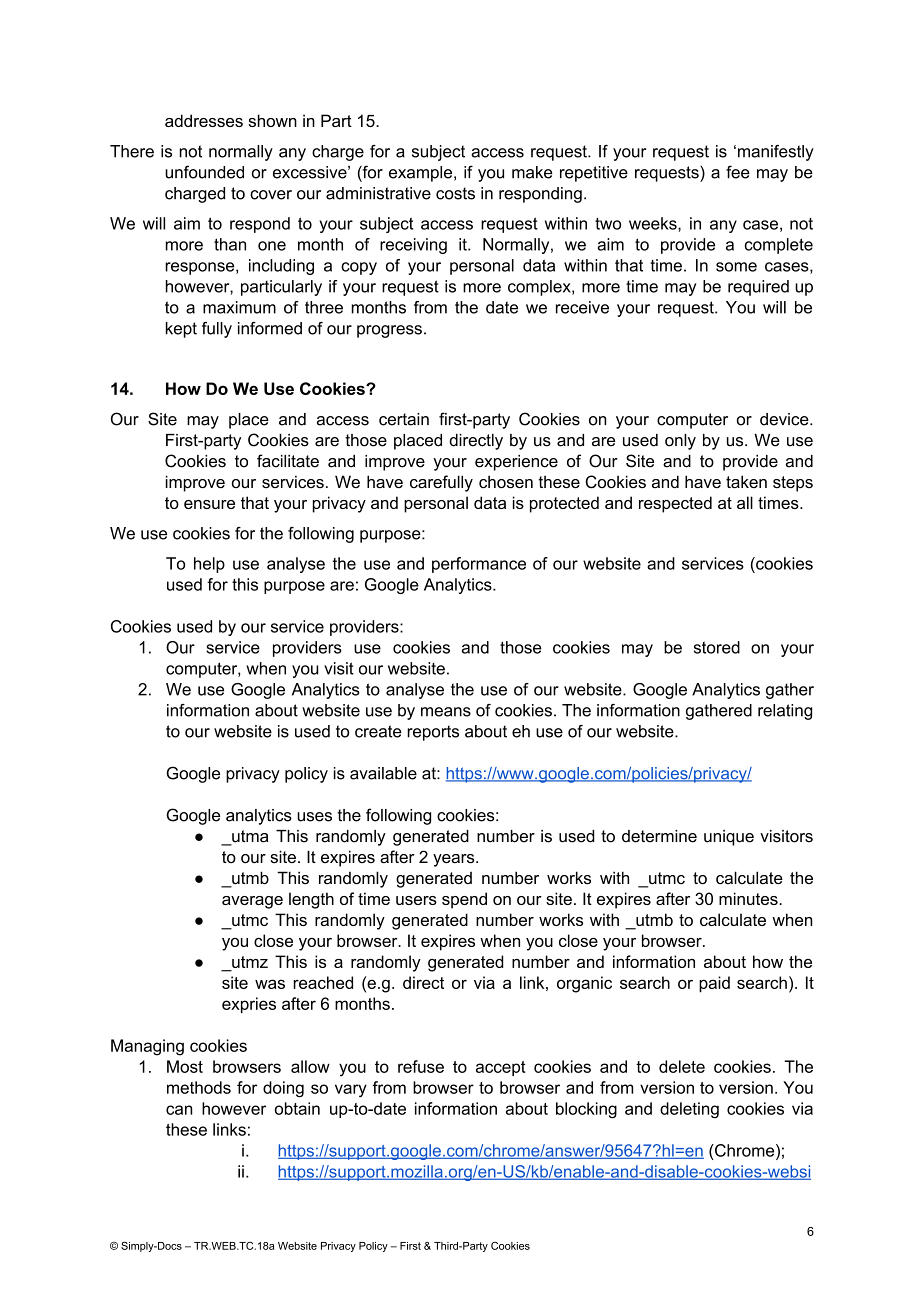 The width and height of the screenshot is (924, 1308). Describe the element at coordinates (389, 331) in the screenshot. I see `progress` at that location.
